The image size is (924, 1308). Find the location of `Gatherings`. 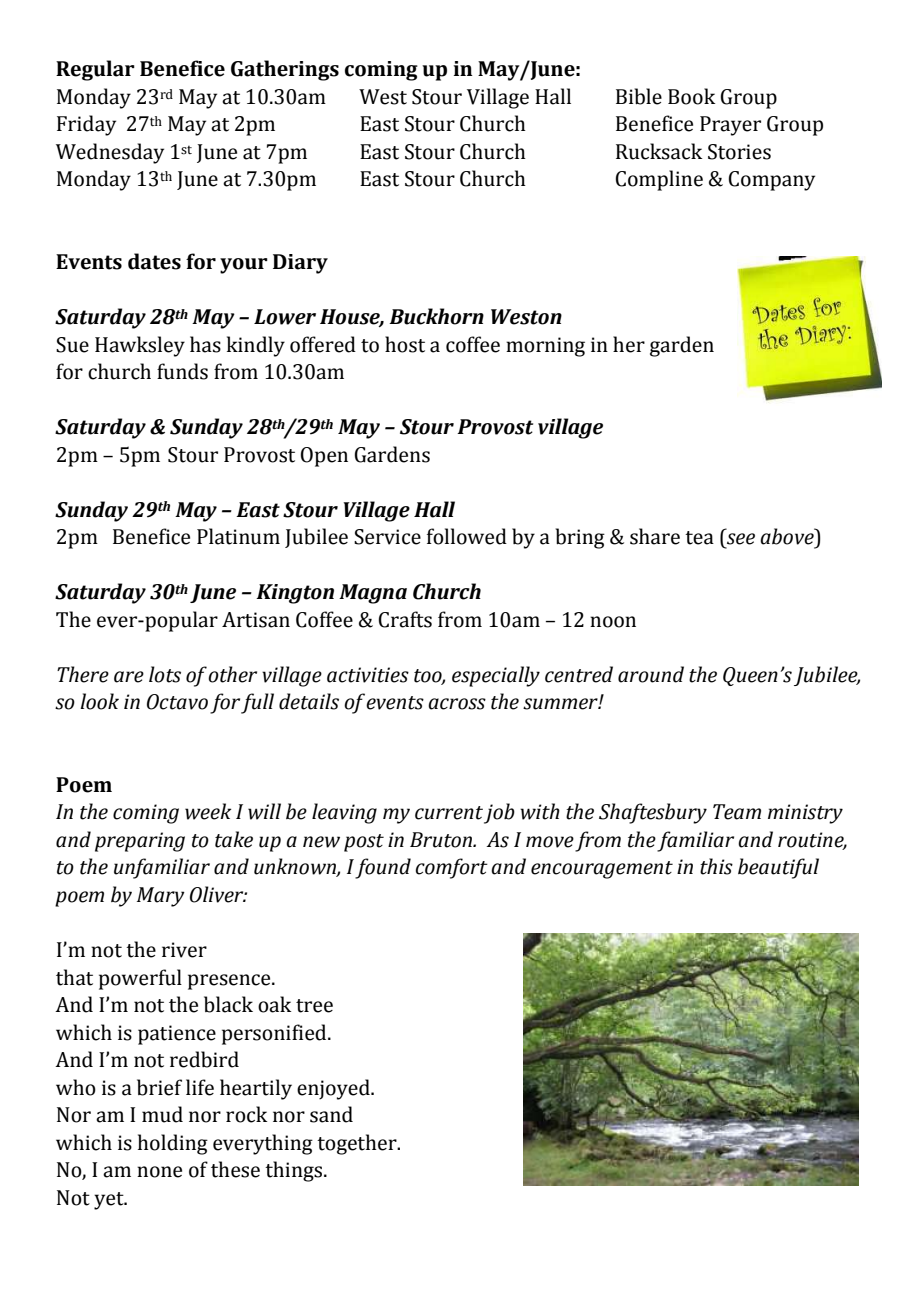

Gatherings is located at coordinates (285, 70).
